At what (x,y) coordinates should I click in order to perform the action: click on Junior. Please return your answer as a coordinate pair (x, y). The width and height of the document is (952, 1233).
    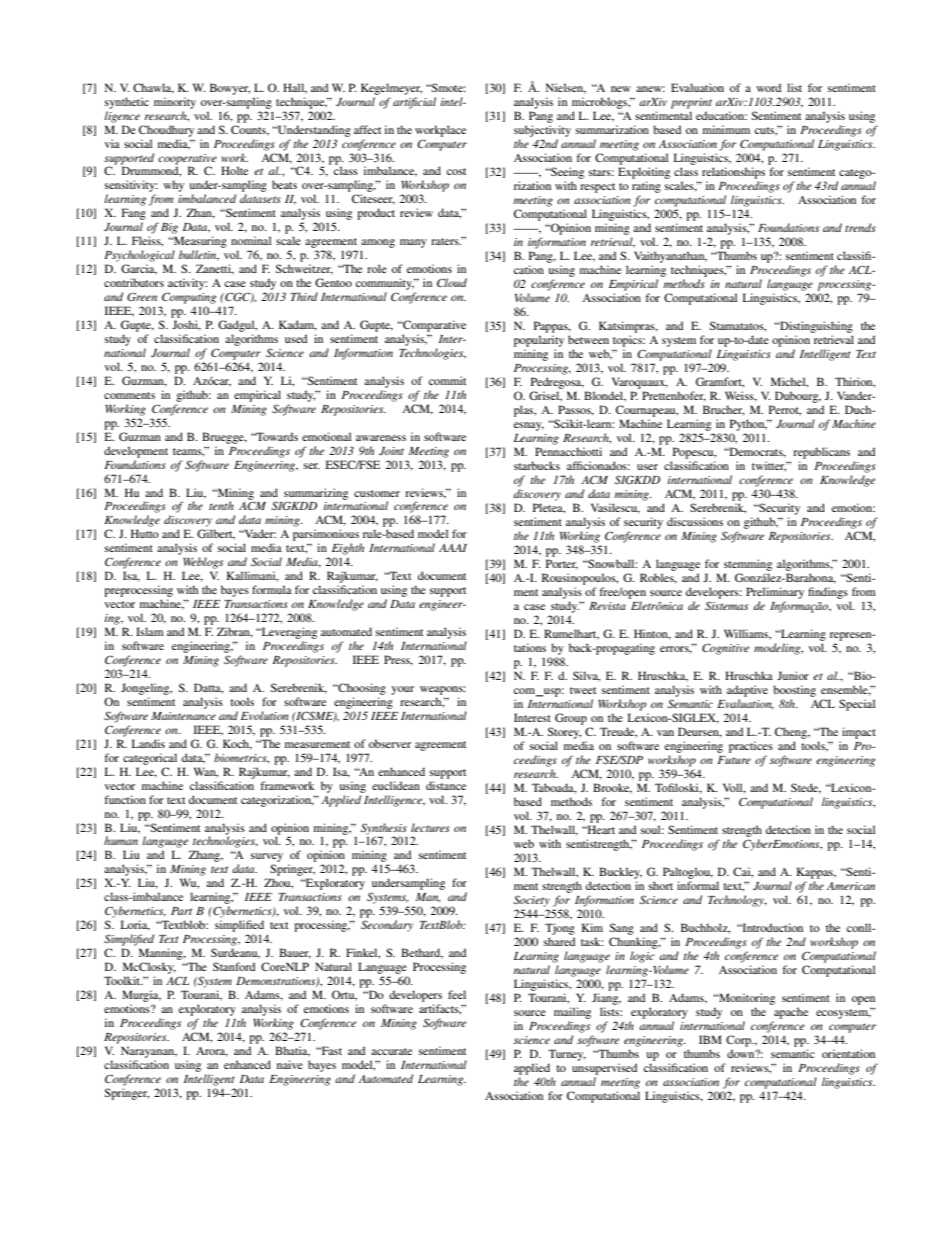
    Looking at the image, I should click on (793, 675).
